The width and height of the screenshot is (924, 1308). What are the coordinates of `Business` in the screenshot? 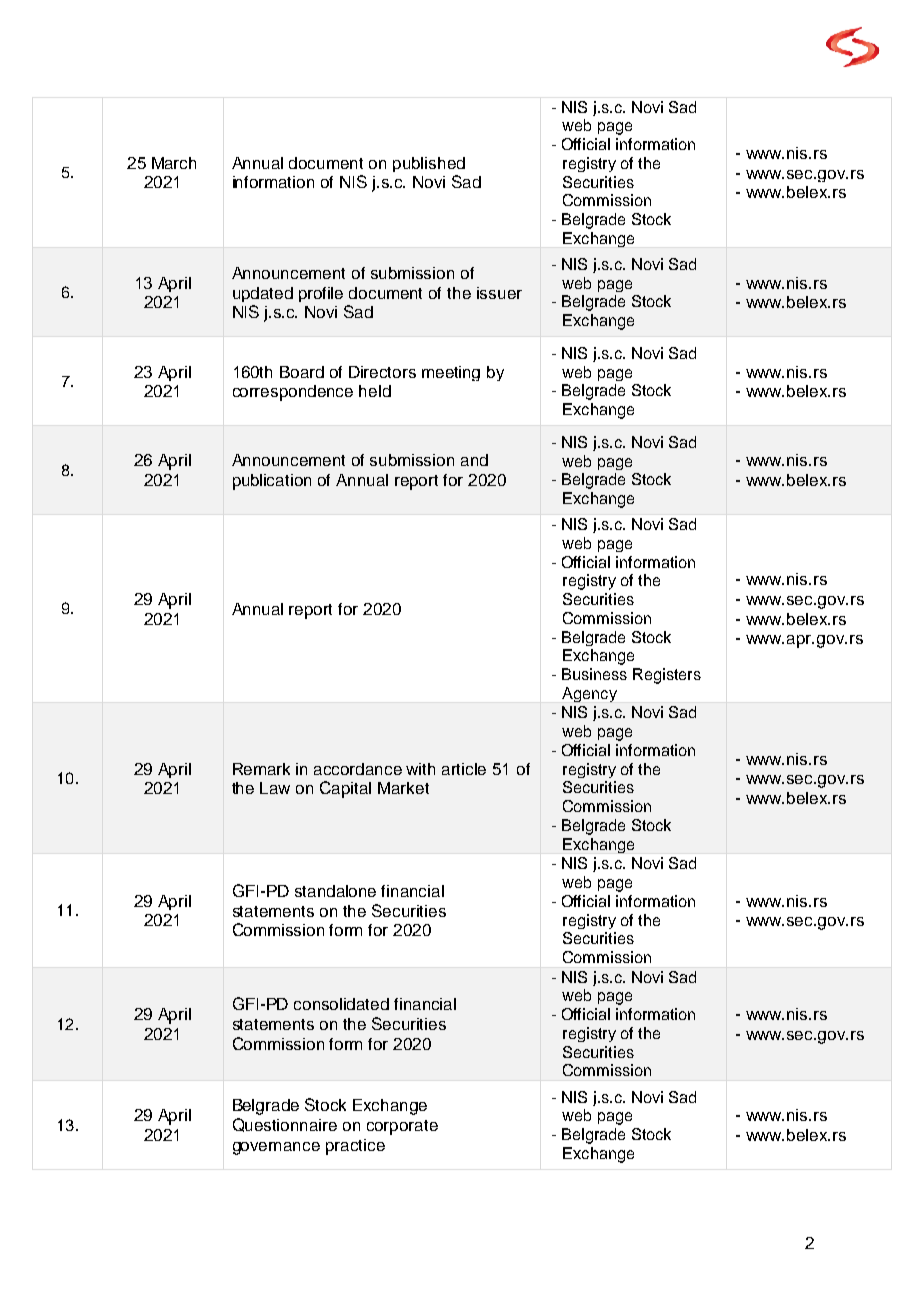 It's located at (594, 674).
